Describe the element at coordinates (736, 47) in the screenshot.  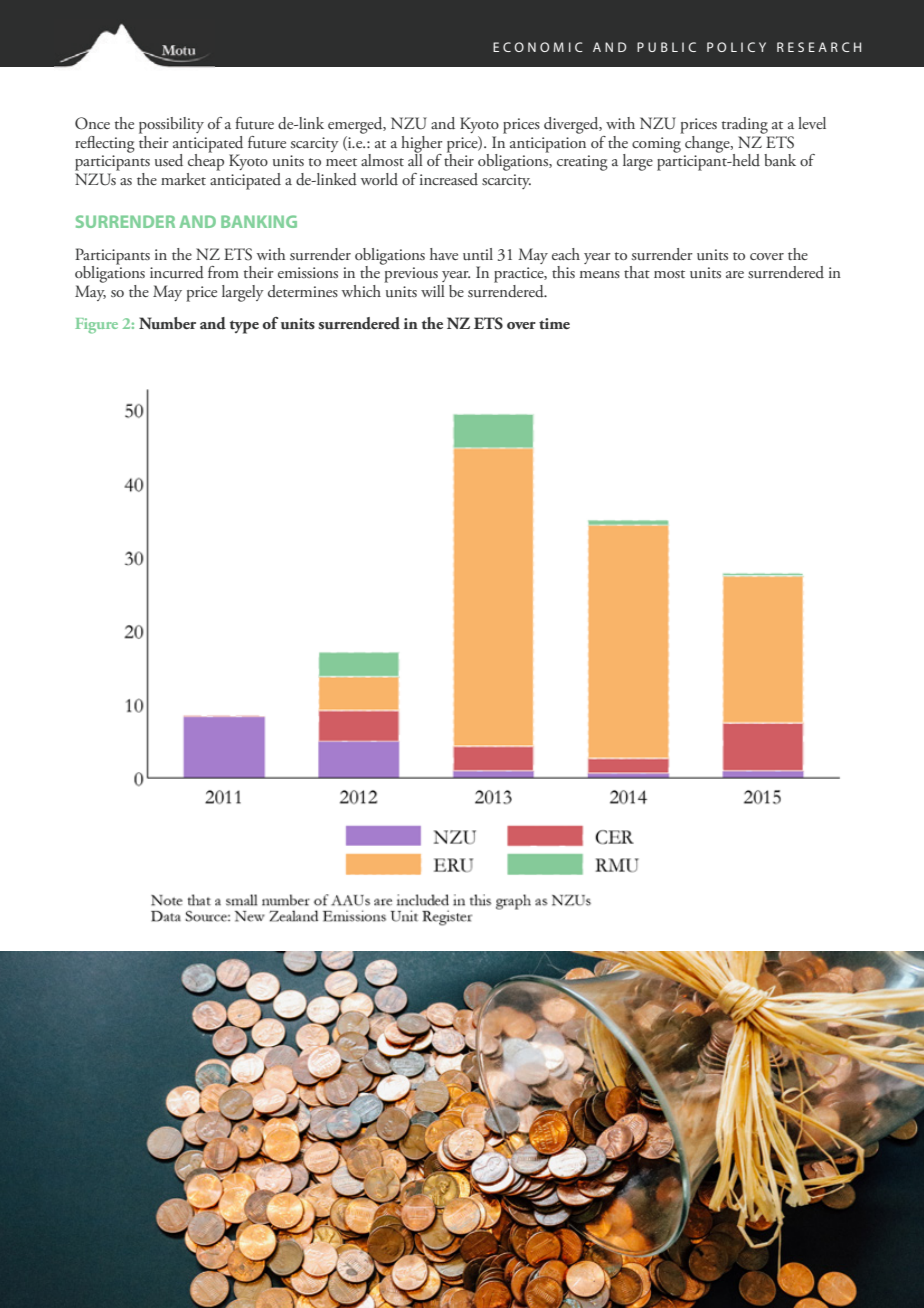
I see `POLICY` at that location.
